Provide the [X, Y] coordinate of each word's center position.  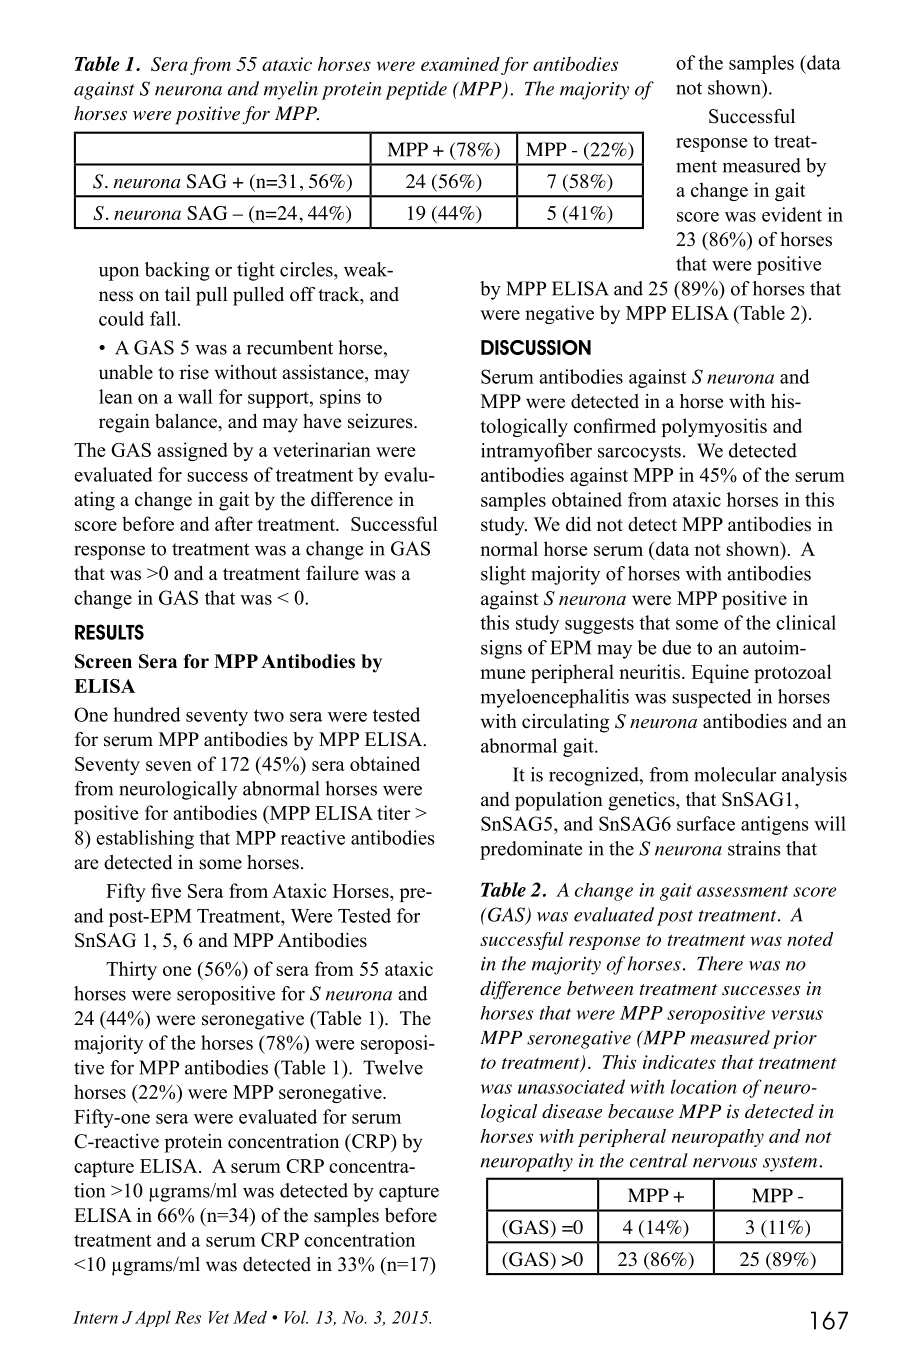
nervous [725, 1163]
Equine [720, 673]
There [720, 963]
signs [501, 649]
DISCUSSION [536, 347]
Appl [153, 1319]
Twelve [393, 1067]
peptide [416, 90]
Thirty [131, 970]
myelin [291, 90]
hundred [147, 714]
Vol [296, 1317]
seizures [381, 421]
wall [195, 396]
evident [792, 214]
